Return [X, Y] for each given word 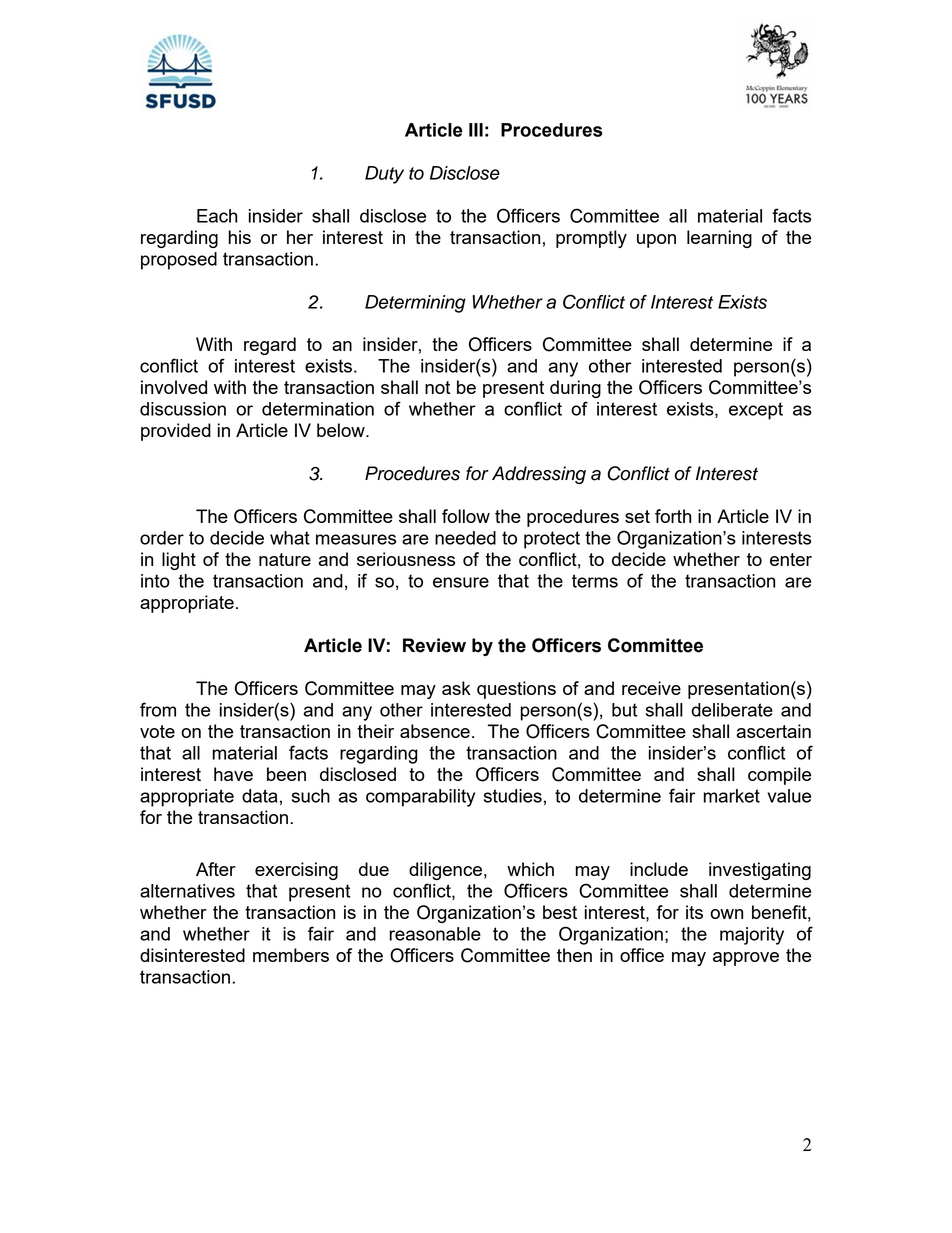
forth [673, 516]
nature [285, 559]
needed [465, 538]
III [476, 130]
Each [217, 216]
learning [719, 239]
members [291, 955]
